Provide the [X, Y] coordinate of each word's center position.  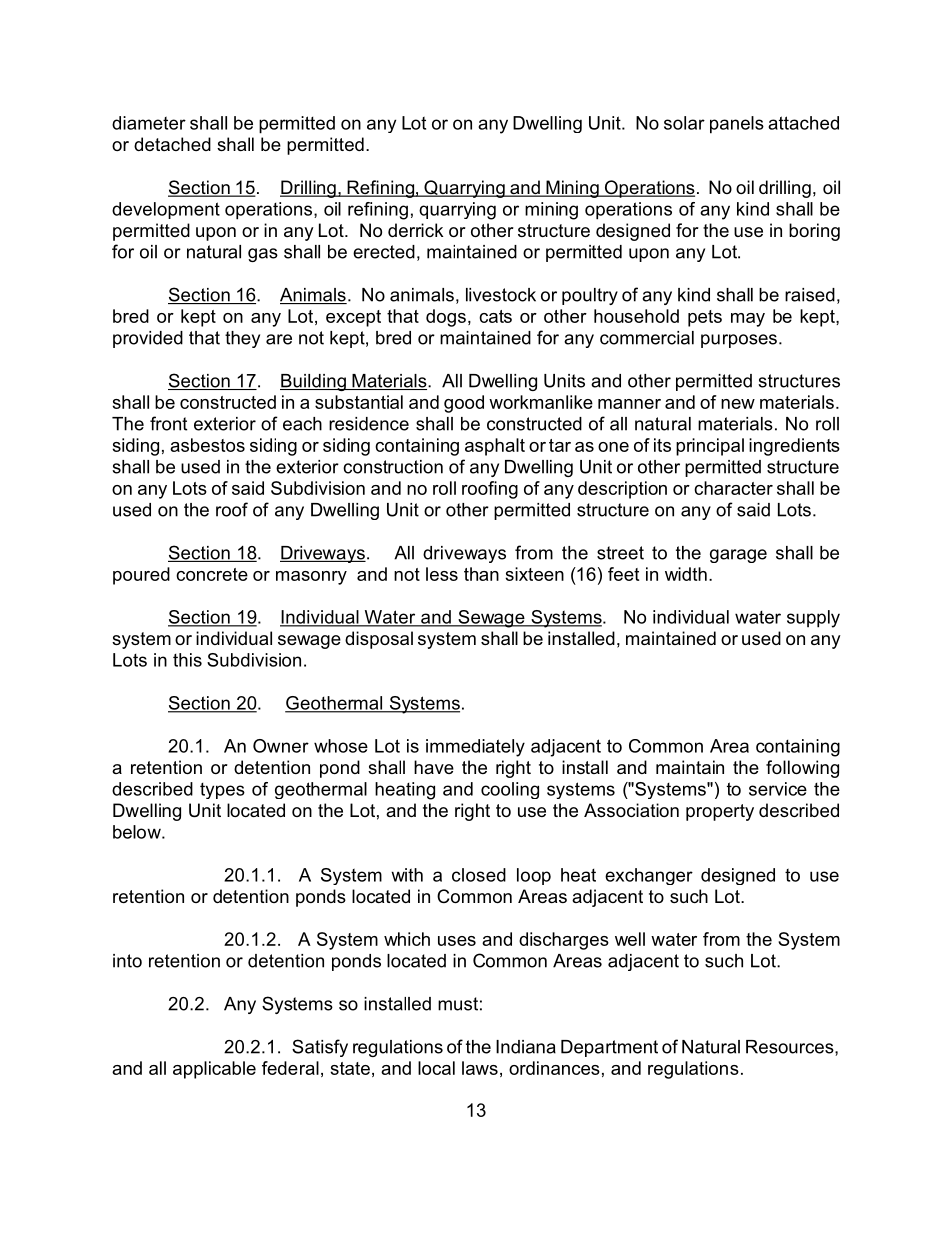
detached [172, 144]
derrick [416, 230]
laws [480, 1068]
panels [737, 125]
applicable [214, 1070]
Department [609, 1048]
